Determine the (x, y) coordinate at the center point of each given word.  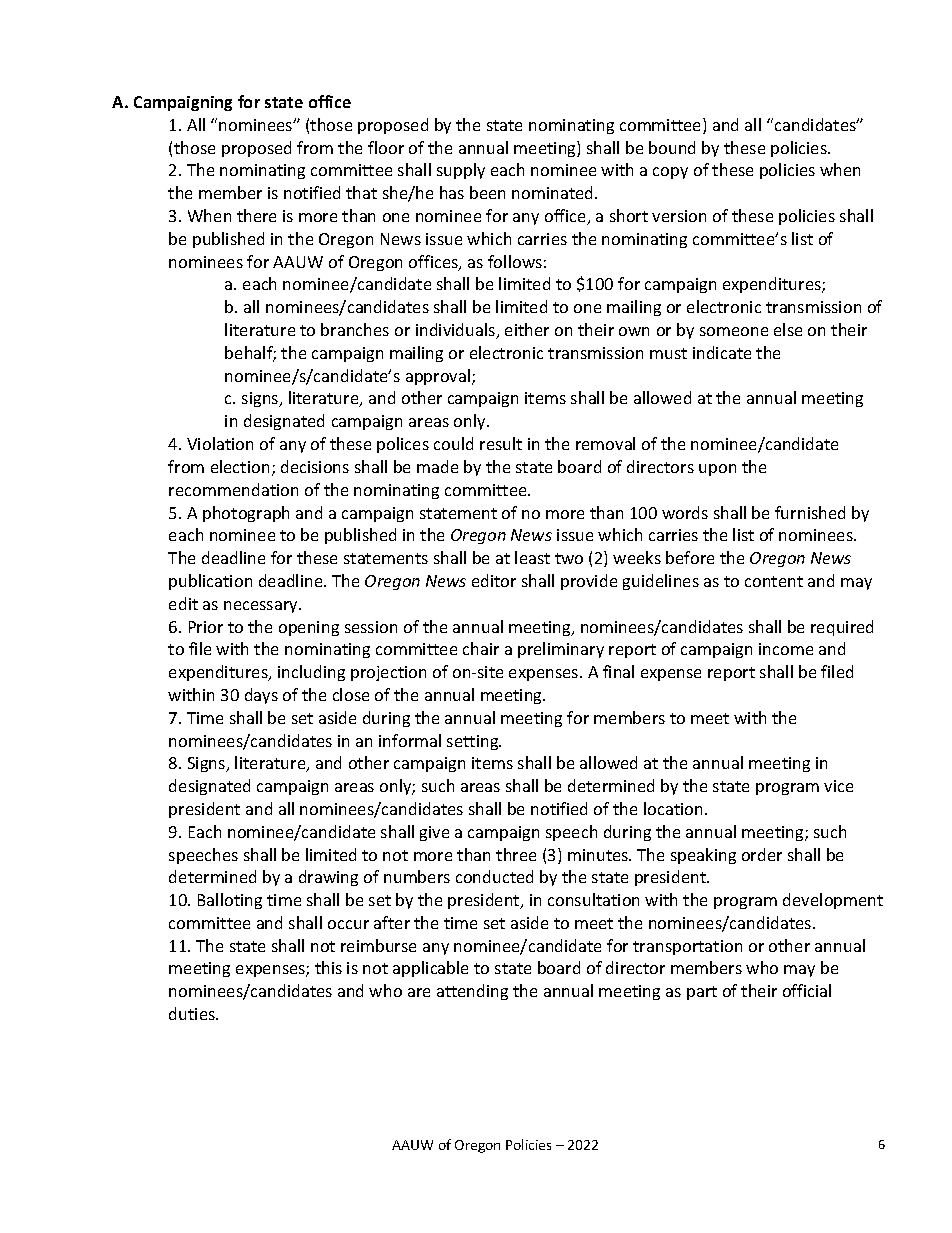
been (487, 192)
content (774, 581)
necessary (262, 607)
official (807, 990)
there (256, 215)
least (532, 557)
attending (472, 992)
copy (670, 173)
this (328, 967)
